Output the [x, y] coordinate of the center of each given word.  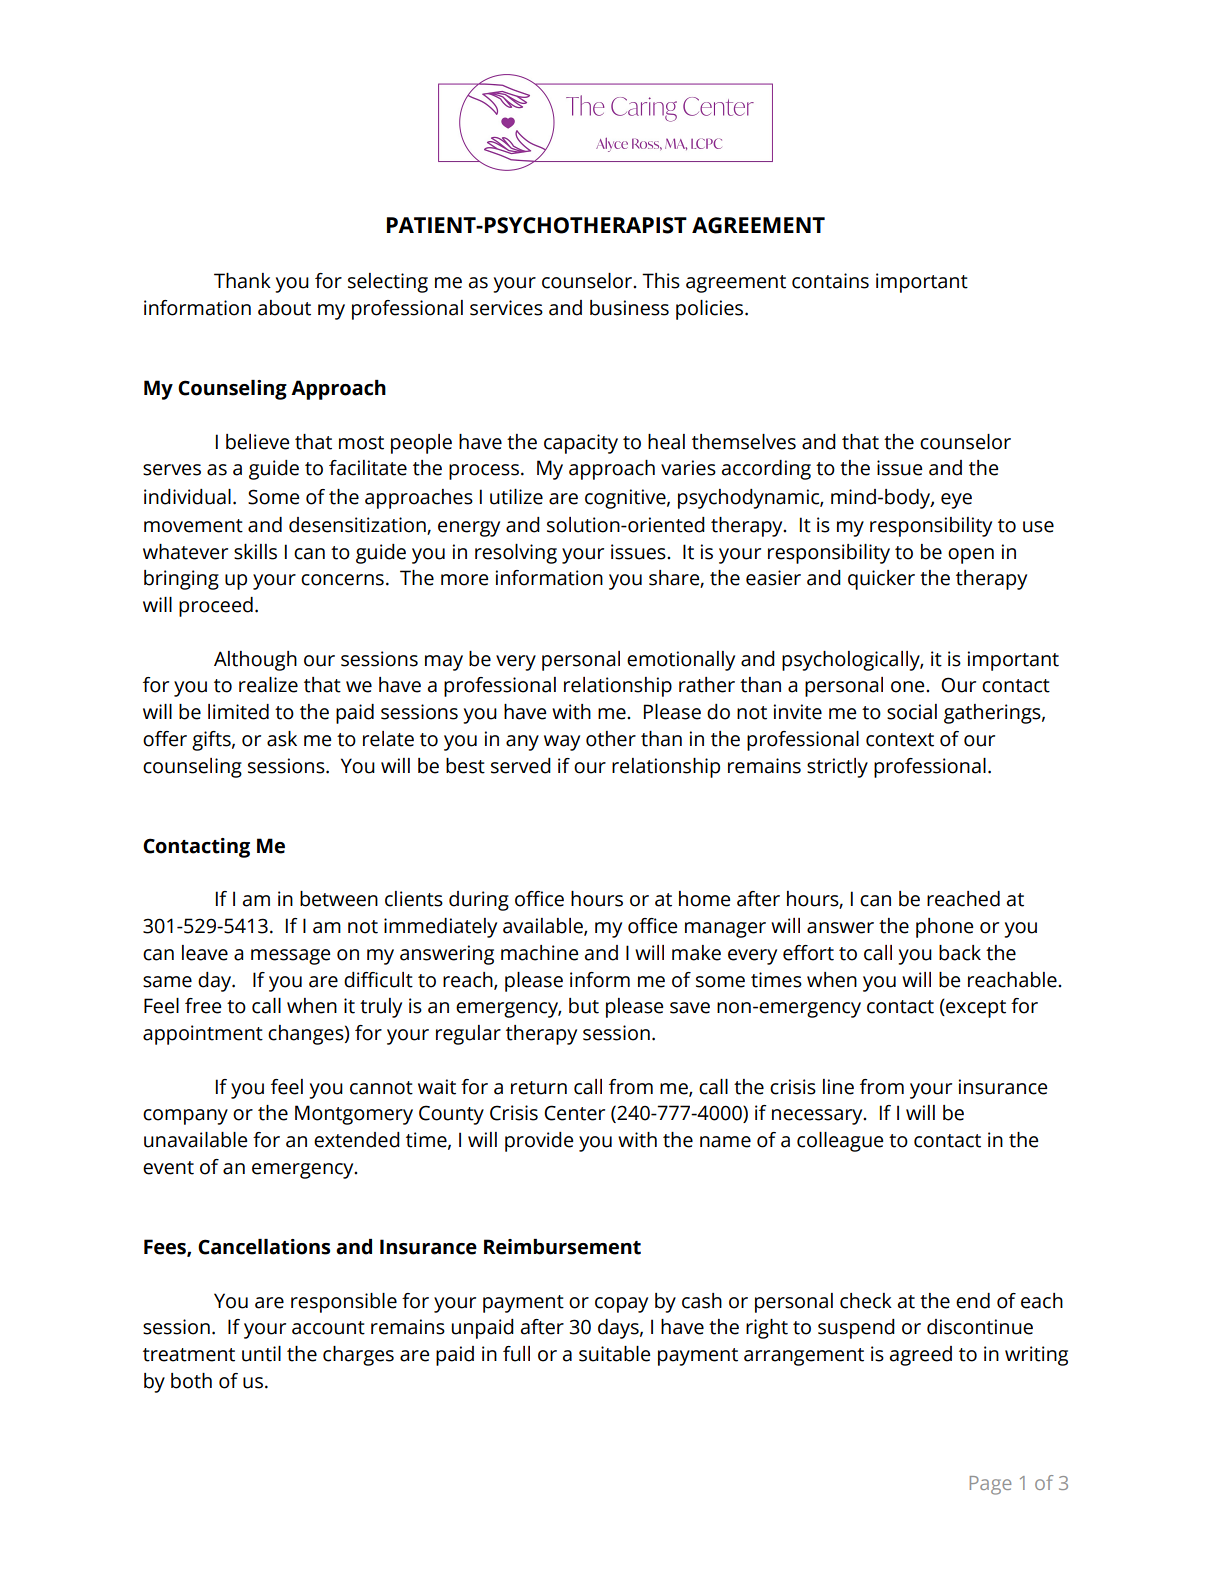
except [975, 1008]
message [291, 957]
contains [830, 281]
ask [282, 739]
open [971, 556]
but [584, 1006]
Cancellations [264, 1247]
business [629, 308]
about [284, 308]
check [866, 1301]
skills [255, 552]
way [562, 743]
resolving [516, 554]
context [900, 740]
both [191, 1381]
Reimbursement [562, 1247]
